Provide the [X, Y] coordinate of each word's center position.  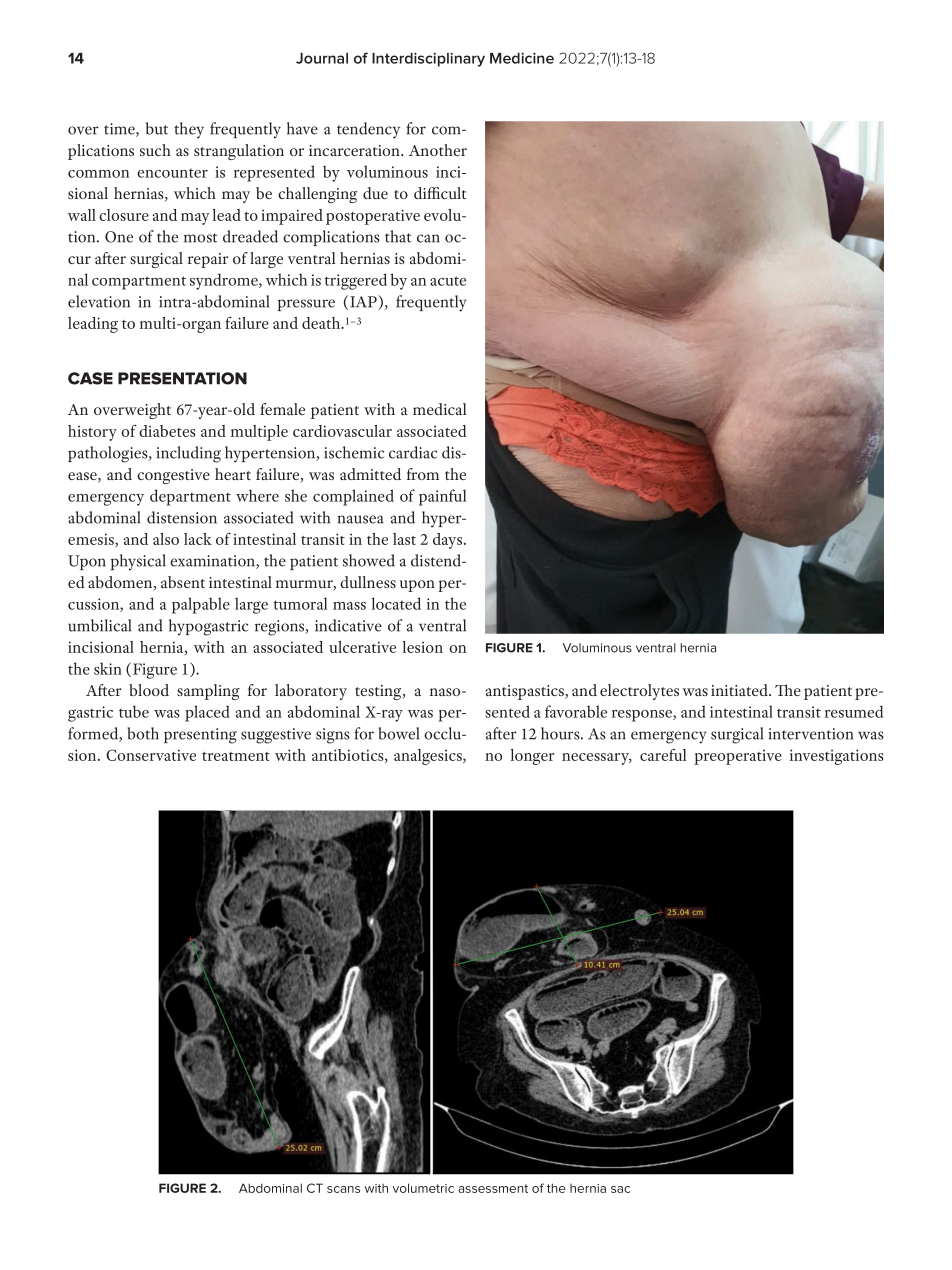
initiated [740, 690]
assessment [493, 1188]
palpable [201, 605]
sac [620, 1189]
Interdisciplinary [428, 60]
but [157, 128]
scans [343, 1189]
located [396, 603]
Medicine [522, 58]
